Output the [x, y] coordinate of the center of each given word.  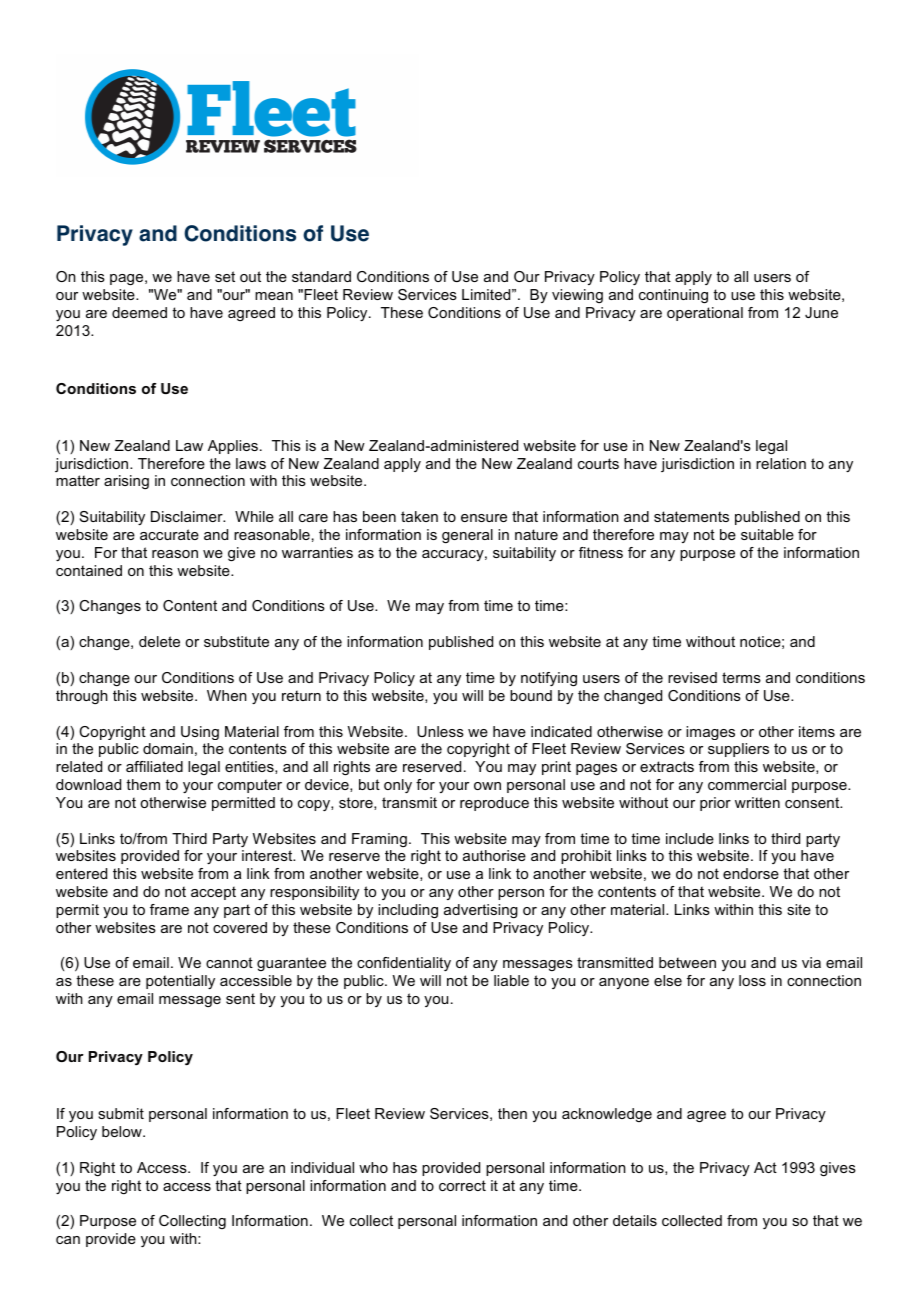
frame [169, 909]
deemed [139, 312]
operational [705, 314]
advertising [481, 911]
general [467, 536]
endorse [751, 873]
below [123, 1131]
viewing [577, 296]
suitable [767, 534]
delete [159, 641]
